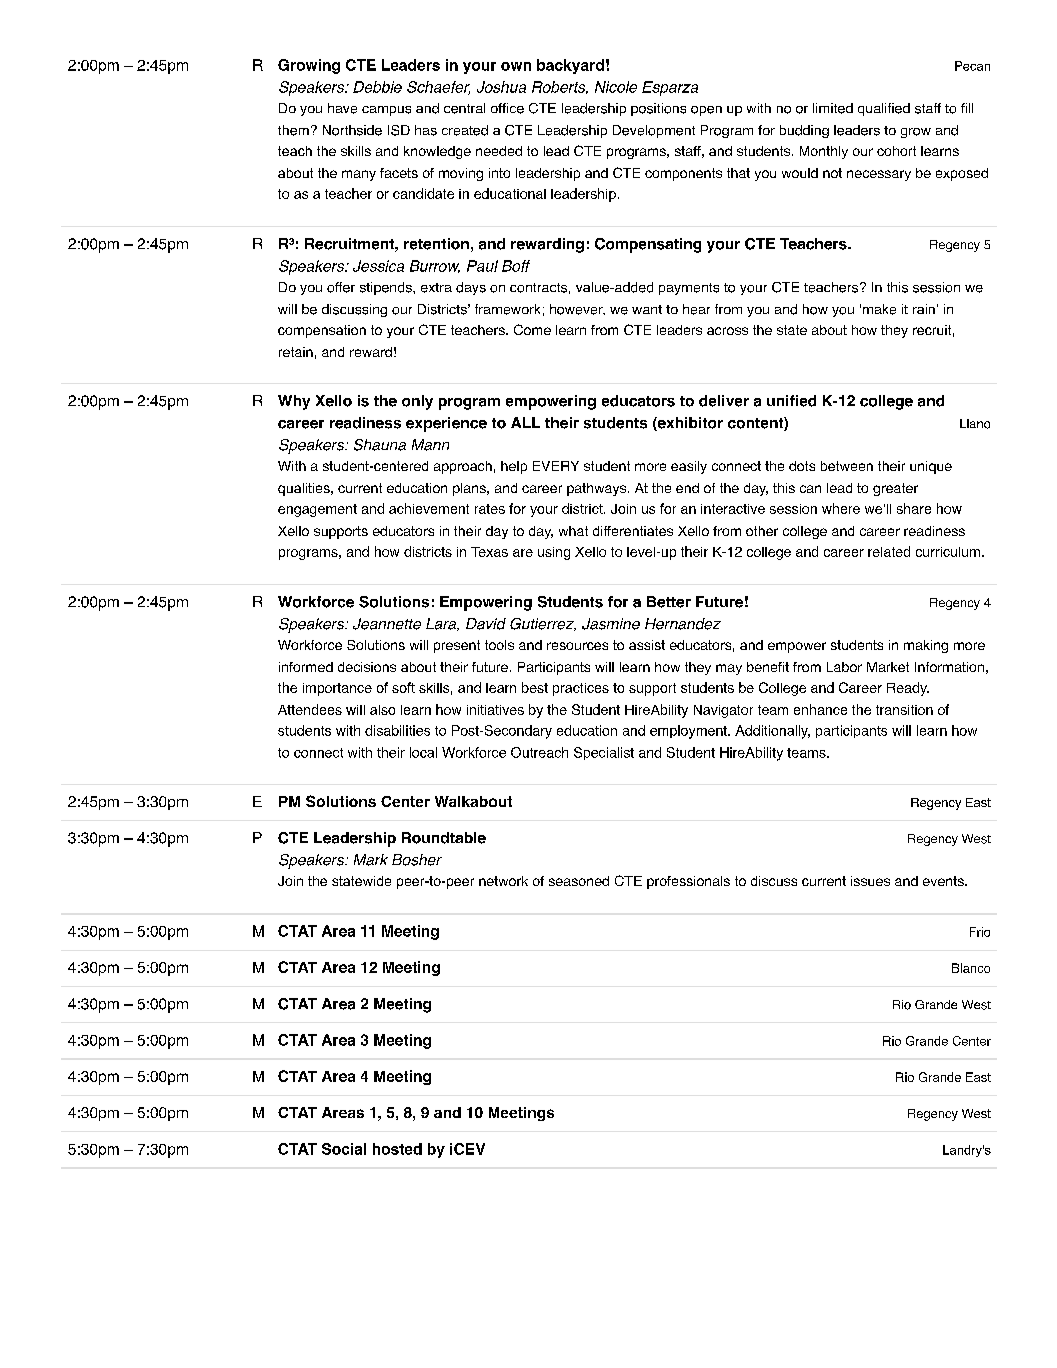 The height and width of the document is (1368, 1057). What do you see at coordinates (971, 968) in the document?
I see `Blanco` at bounding box center [971, 968].
